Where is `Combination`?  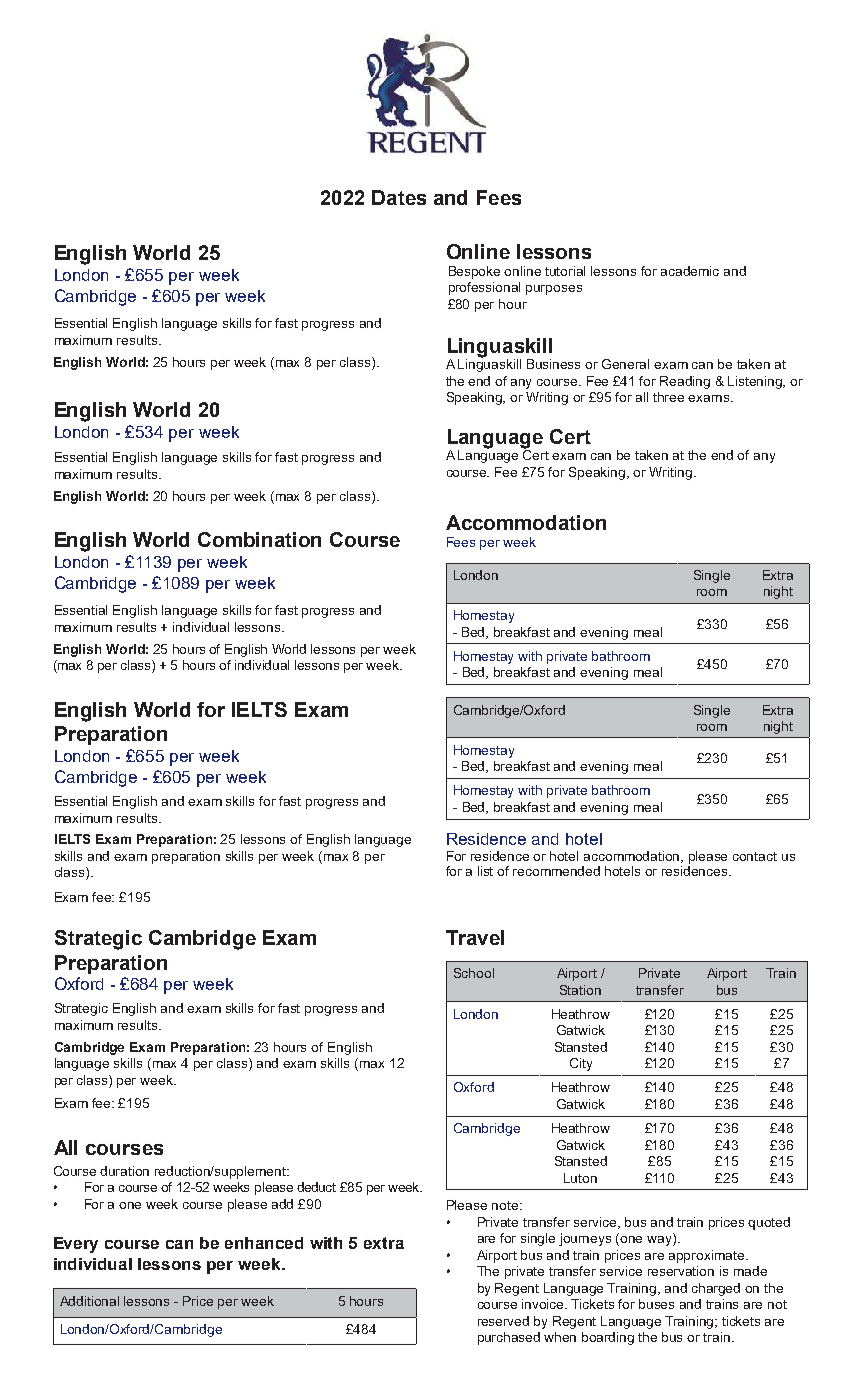 Combination is located at coordinates (259, 539).
